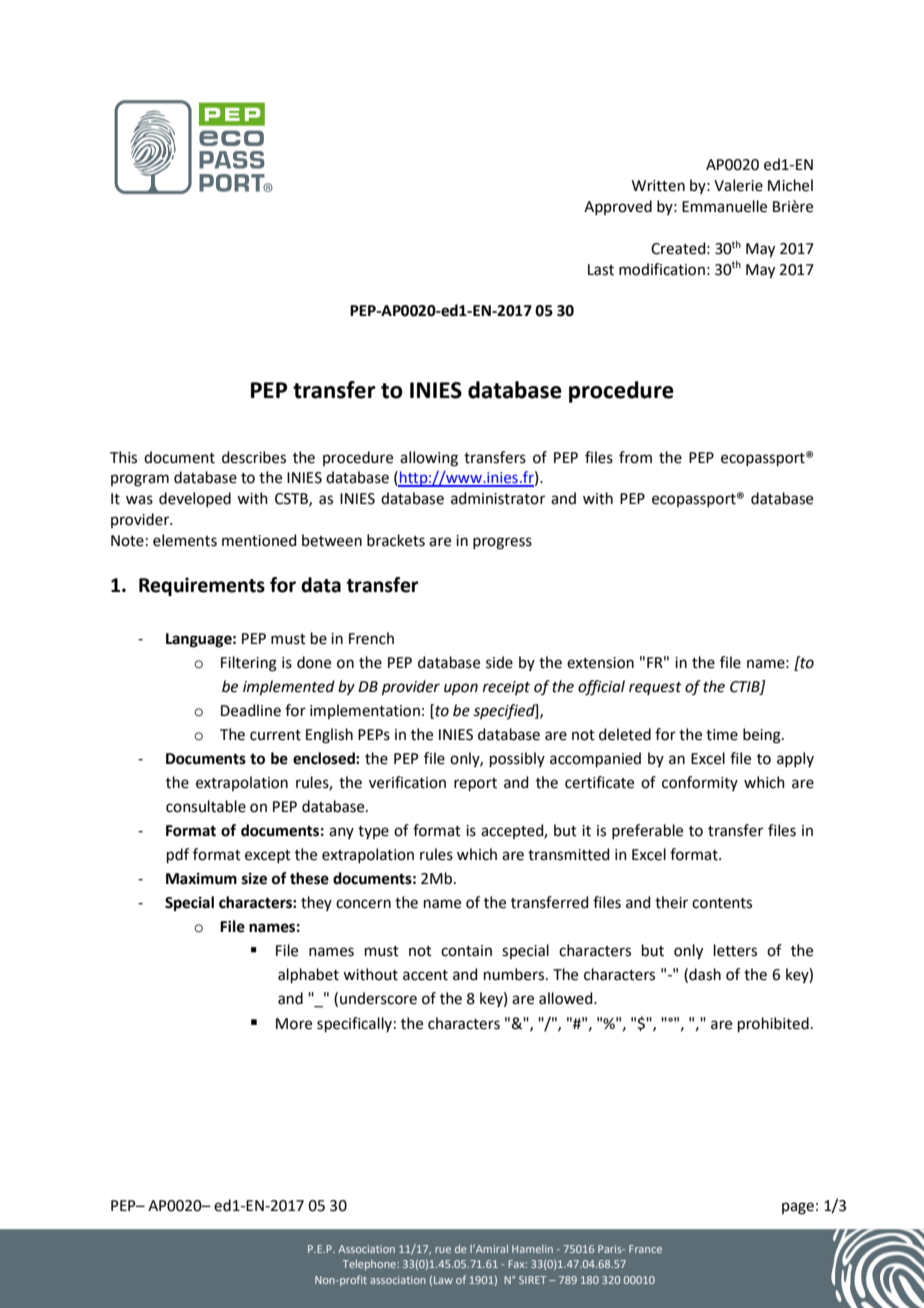 The image size is (924, 1308). What do you see at coordinates (294, 1024) in the screenshot?
I see `More` at bounding box center [294, 1024].
